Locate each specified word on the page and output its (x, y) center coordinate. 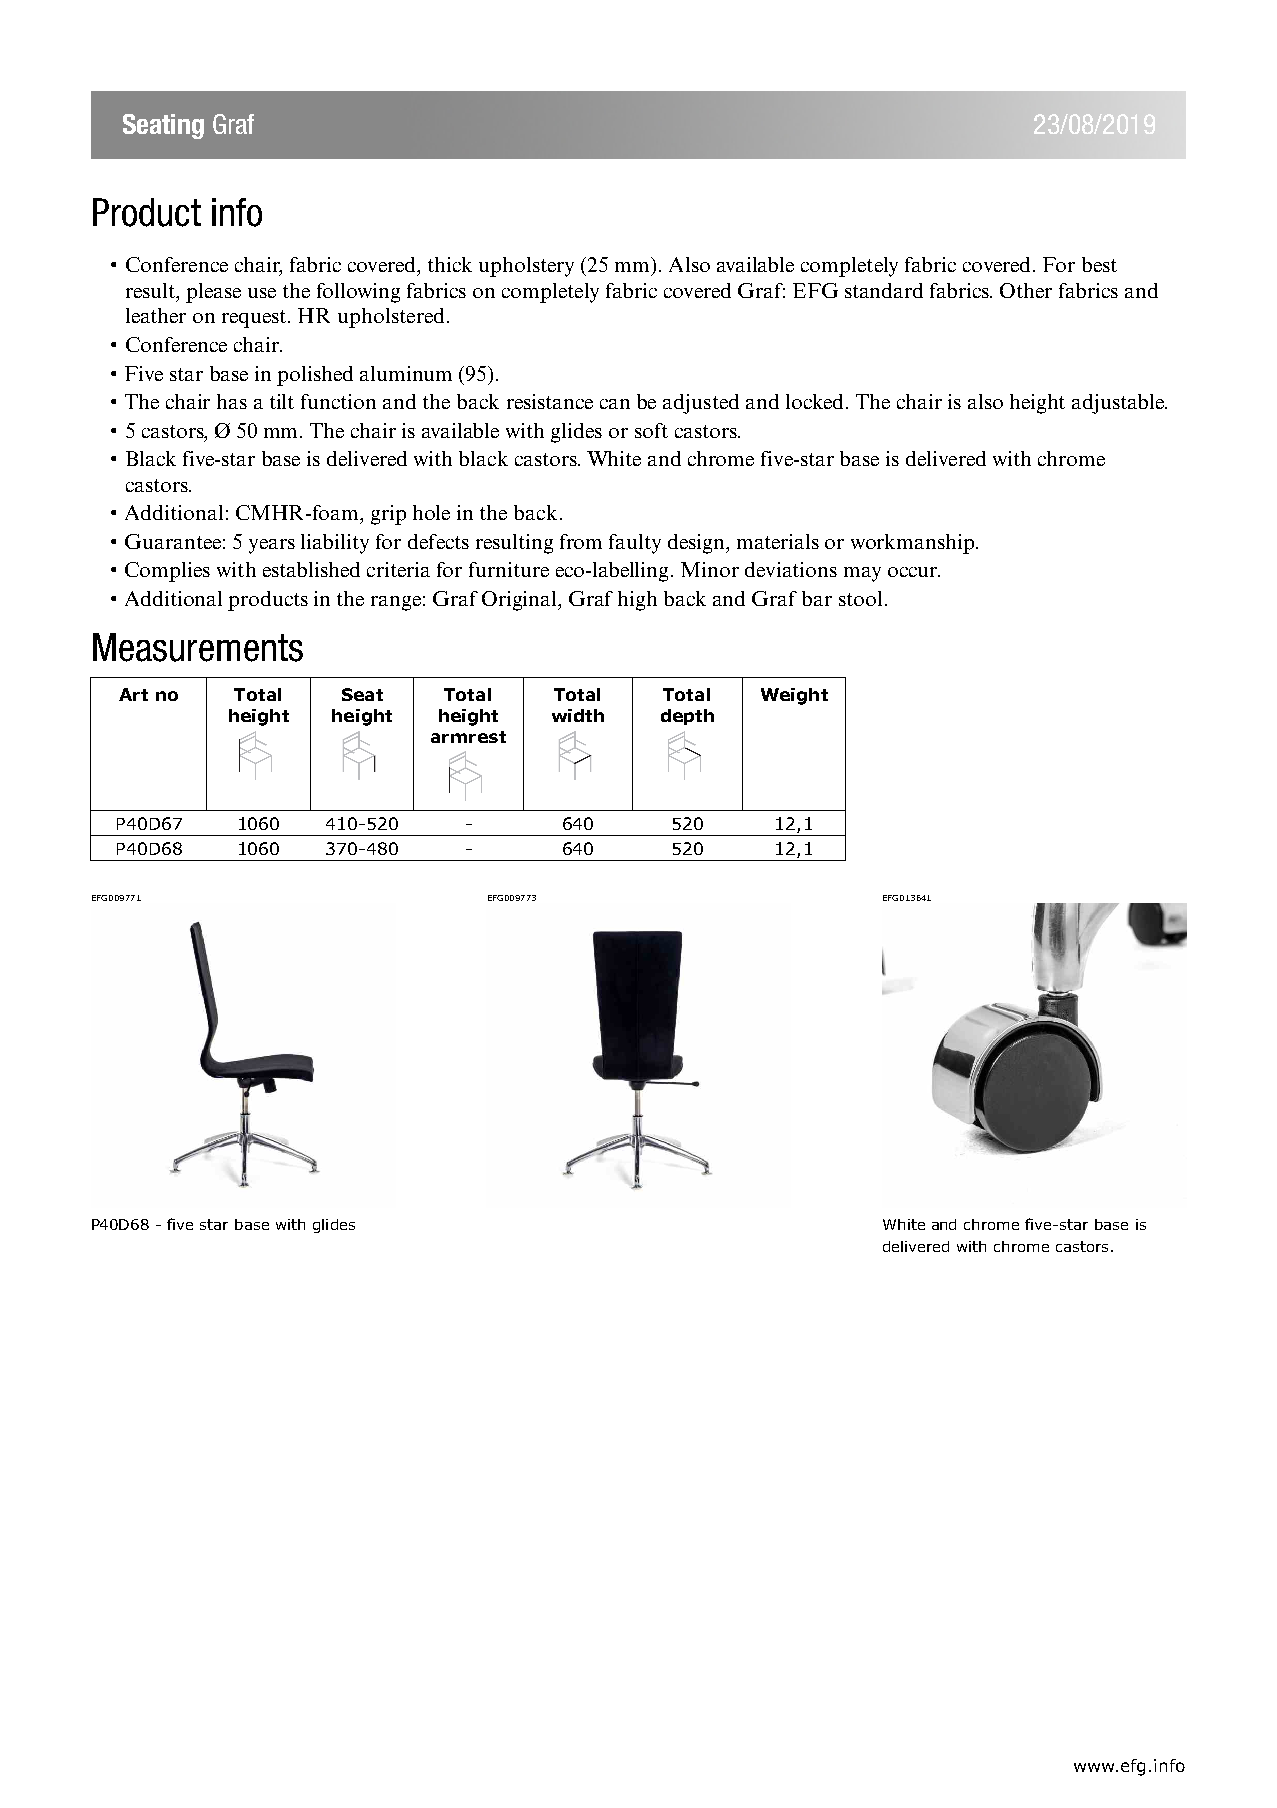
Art (133, 694)
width (578, 715)
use (262, 293)
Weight (794, 696)
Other (1026, 290)
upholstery (526, 267)
